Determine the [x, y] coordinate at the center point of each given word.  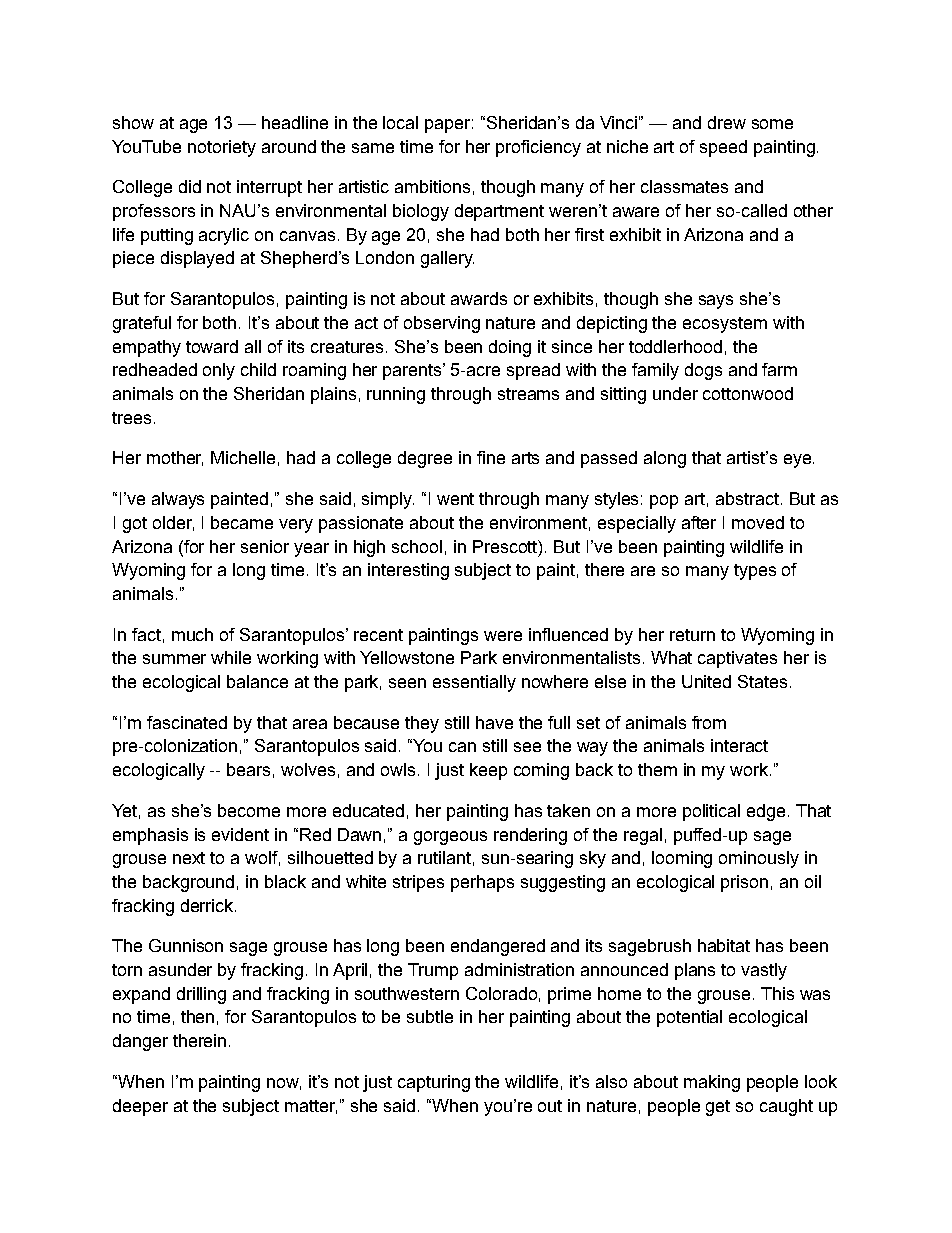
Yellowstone [407, 657]
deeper [140, 1107]
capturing [434, 1083]
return [692, 635]
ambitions [432, 186]
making [712, 1083]
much [192, 634]
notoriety [222, 148]
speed [723, 148]
